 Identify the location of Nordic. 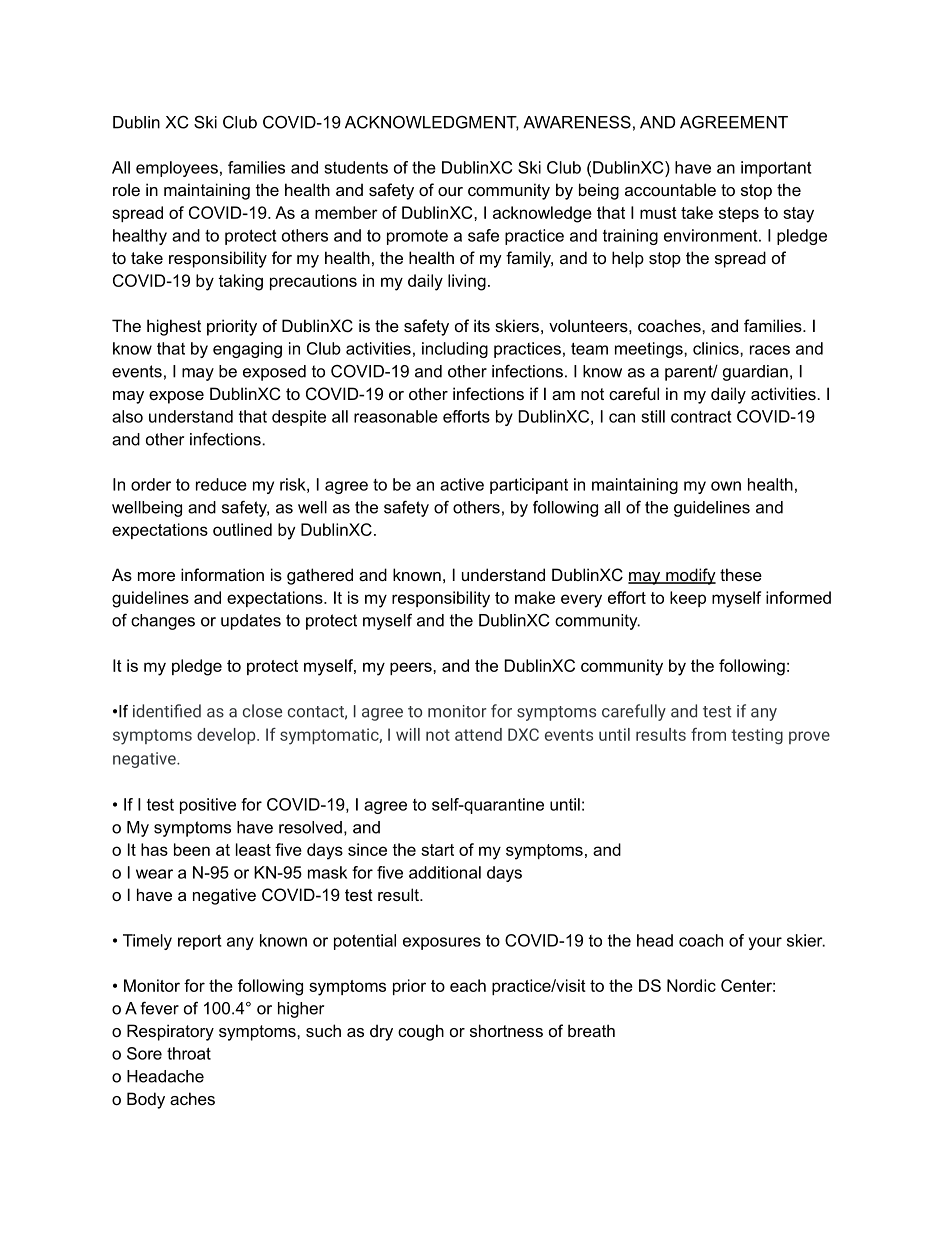
(691, 985).
